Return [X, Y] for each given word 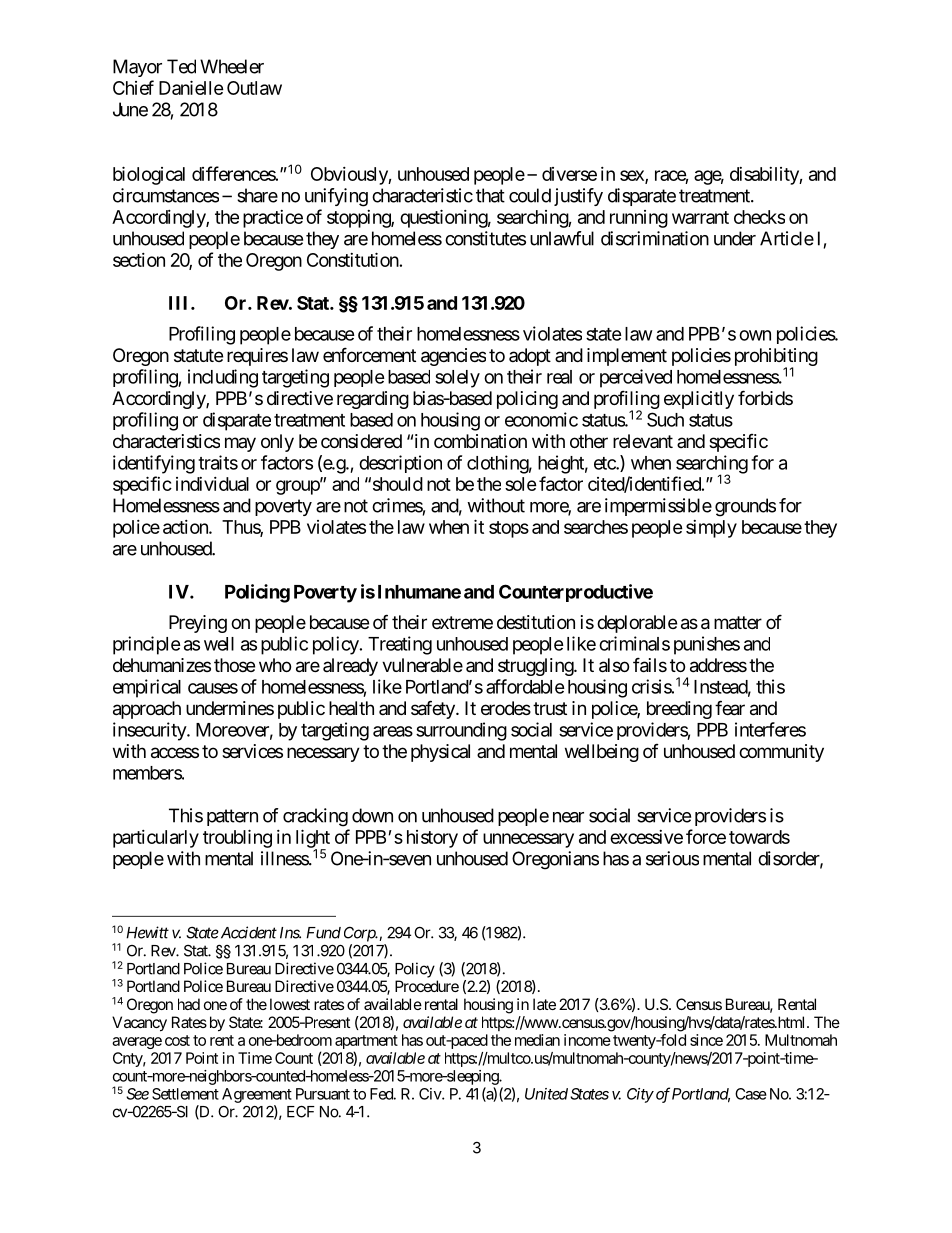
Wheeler [232, 66]
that [490, 195]
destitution [536, 622]
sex [633, 176]
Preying [198, 624]
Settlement [185, 1094]
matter [738, 622]
